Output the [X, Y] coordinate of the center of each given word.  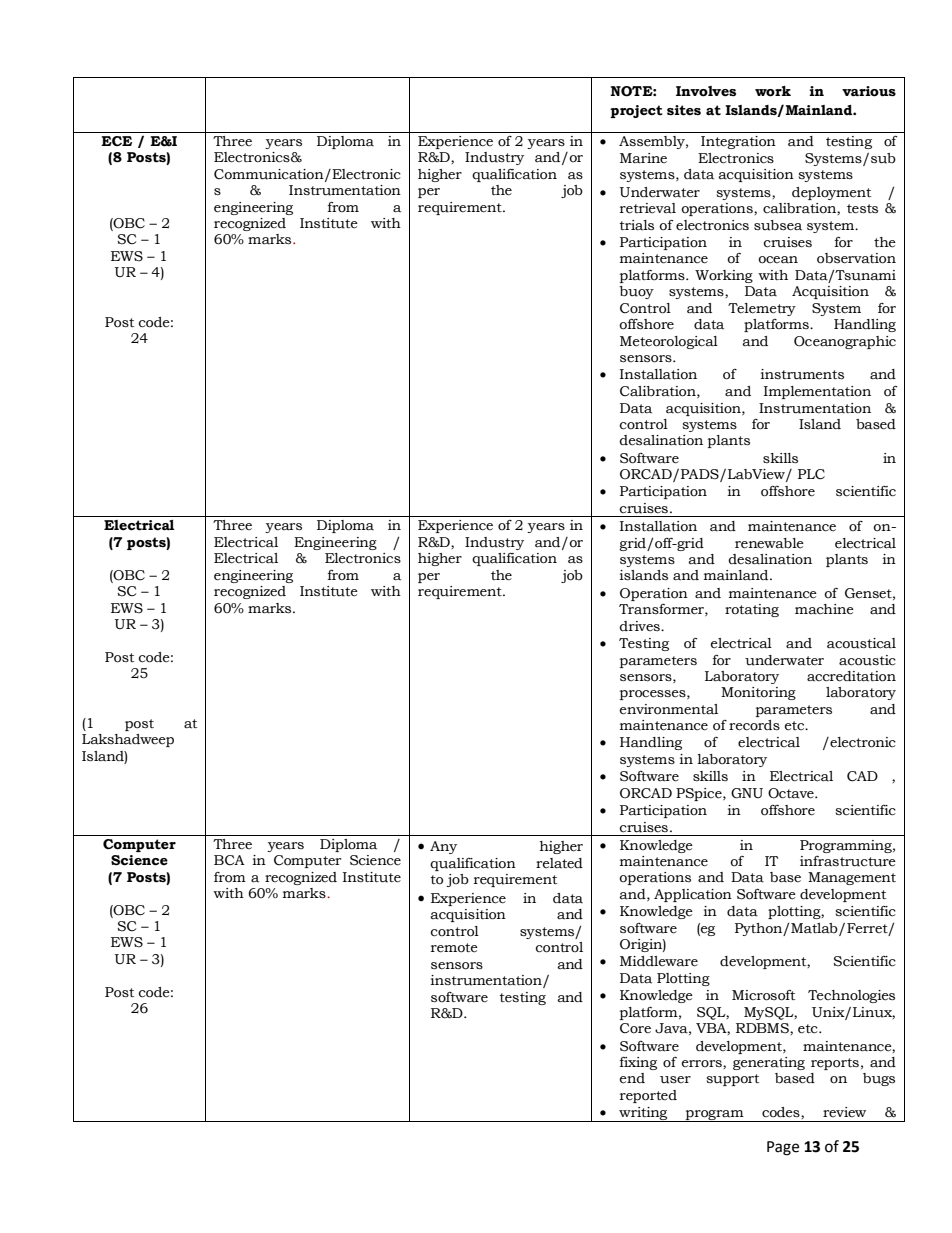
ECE [116, 141]
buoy [636, 292]
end [632, 1078]
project [636, 111]
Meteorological [669, 342]
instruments [802, 374]
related [559, 863]
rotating [752, 610]
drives [640, 626]
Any [443, 847]
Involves [706, 91]
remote [454, 948]
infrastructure [848, 861]
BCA [229, 860]
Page [783, 1148]
